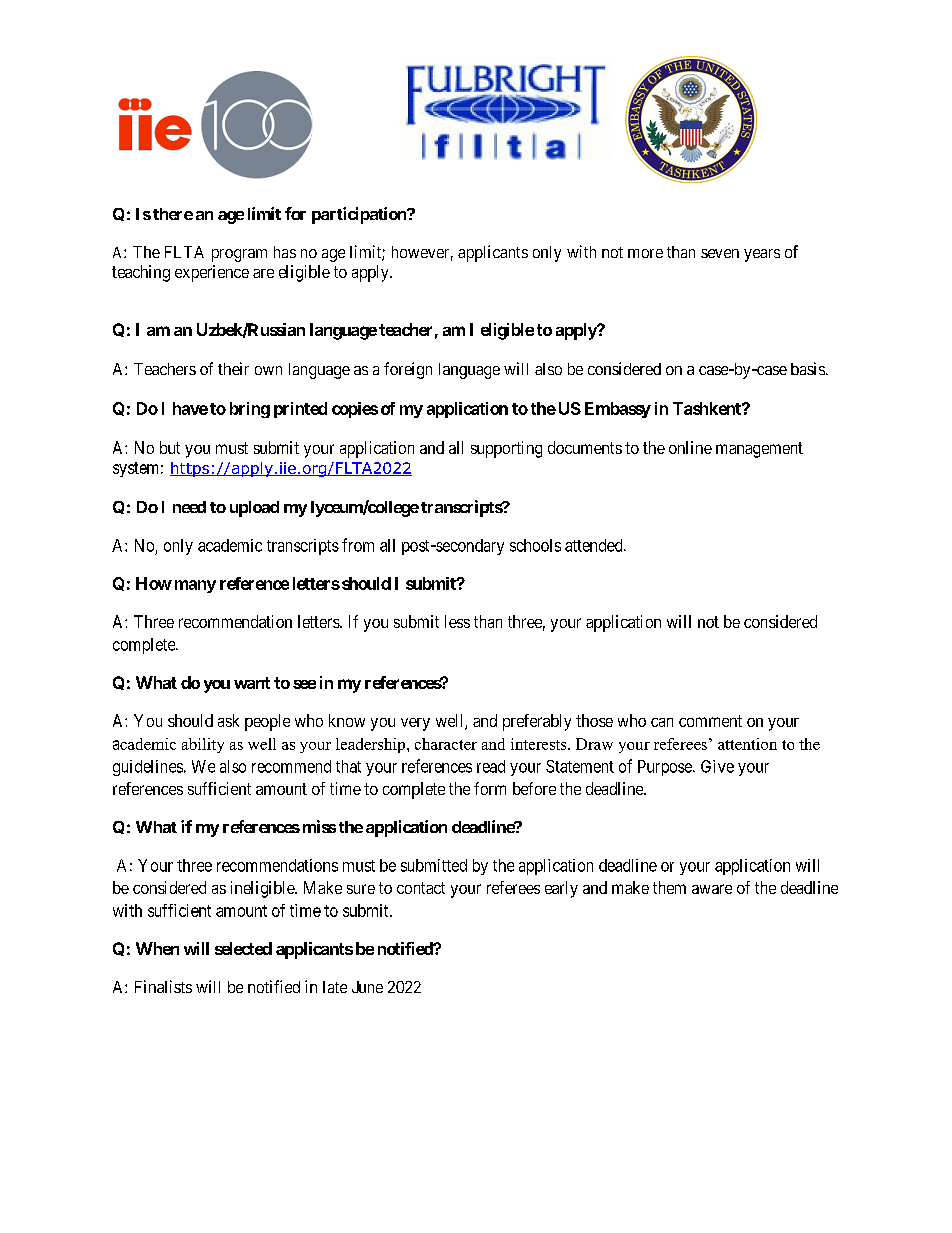  Describe the element at coordinates (720, 253) in the screenshot. I see `seven` at that location.
